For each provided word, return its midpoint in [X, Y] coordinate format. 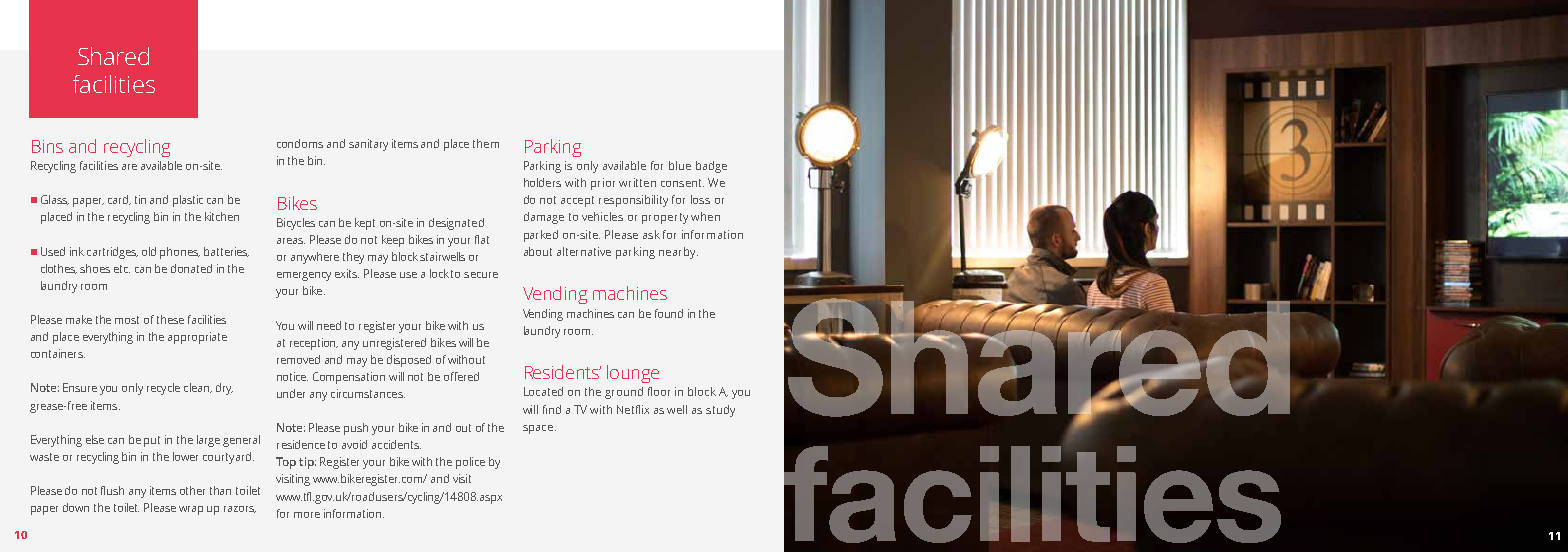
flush [112, 490]
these [170, 319]
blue [680, 165]
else [95, 439]
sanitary [368, 145]
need [329, 325]
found [669, 313]
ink [77, 251]
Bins [47, 146]
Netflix [633, 409]
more [307, 515]
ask [651, 234]
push [356, 429]
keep [393, 241]
